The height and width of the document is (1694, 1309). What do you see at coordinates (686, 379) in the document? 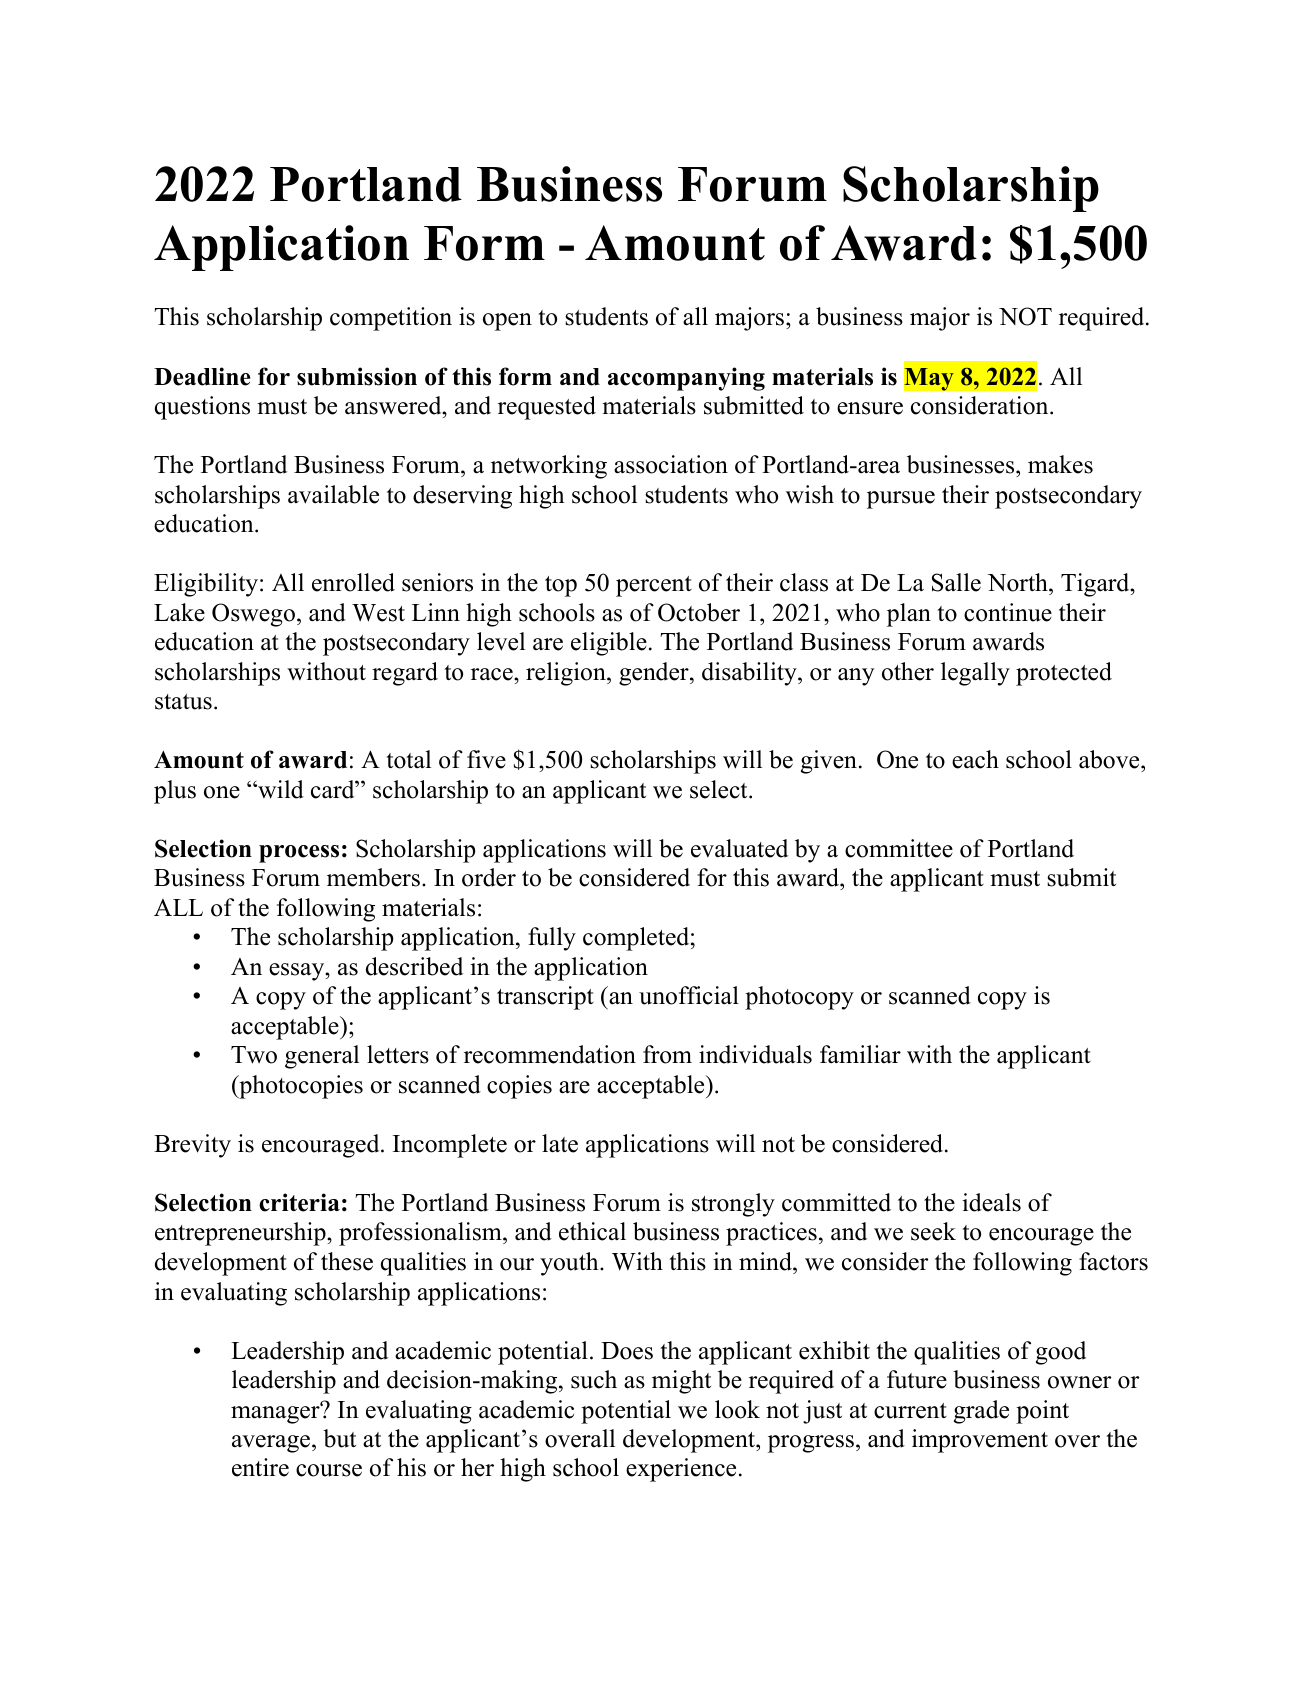
I see `accompanying` at bounding box center [686, 379].
